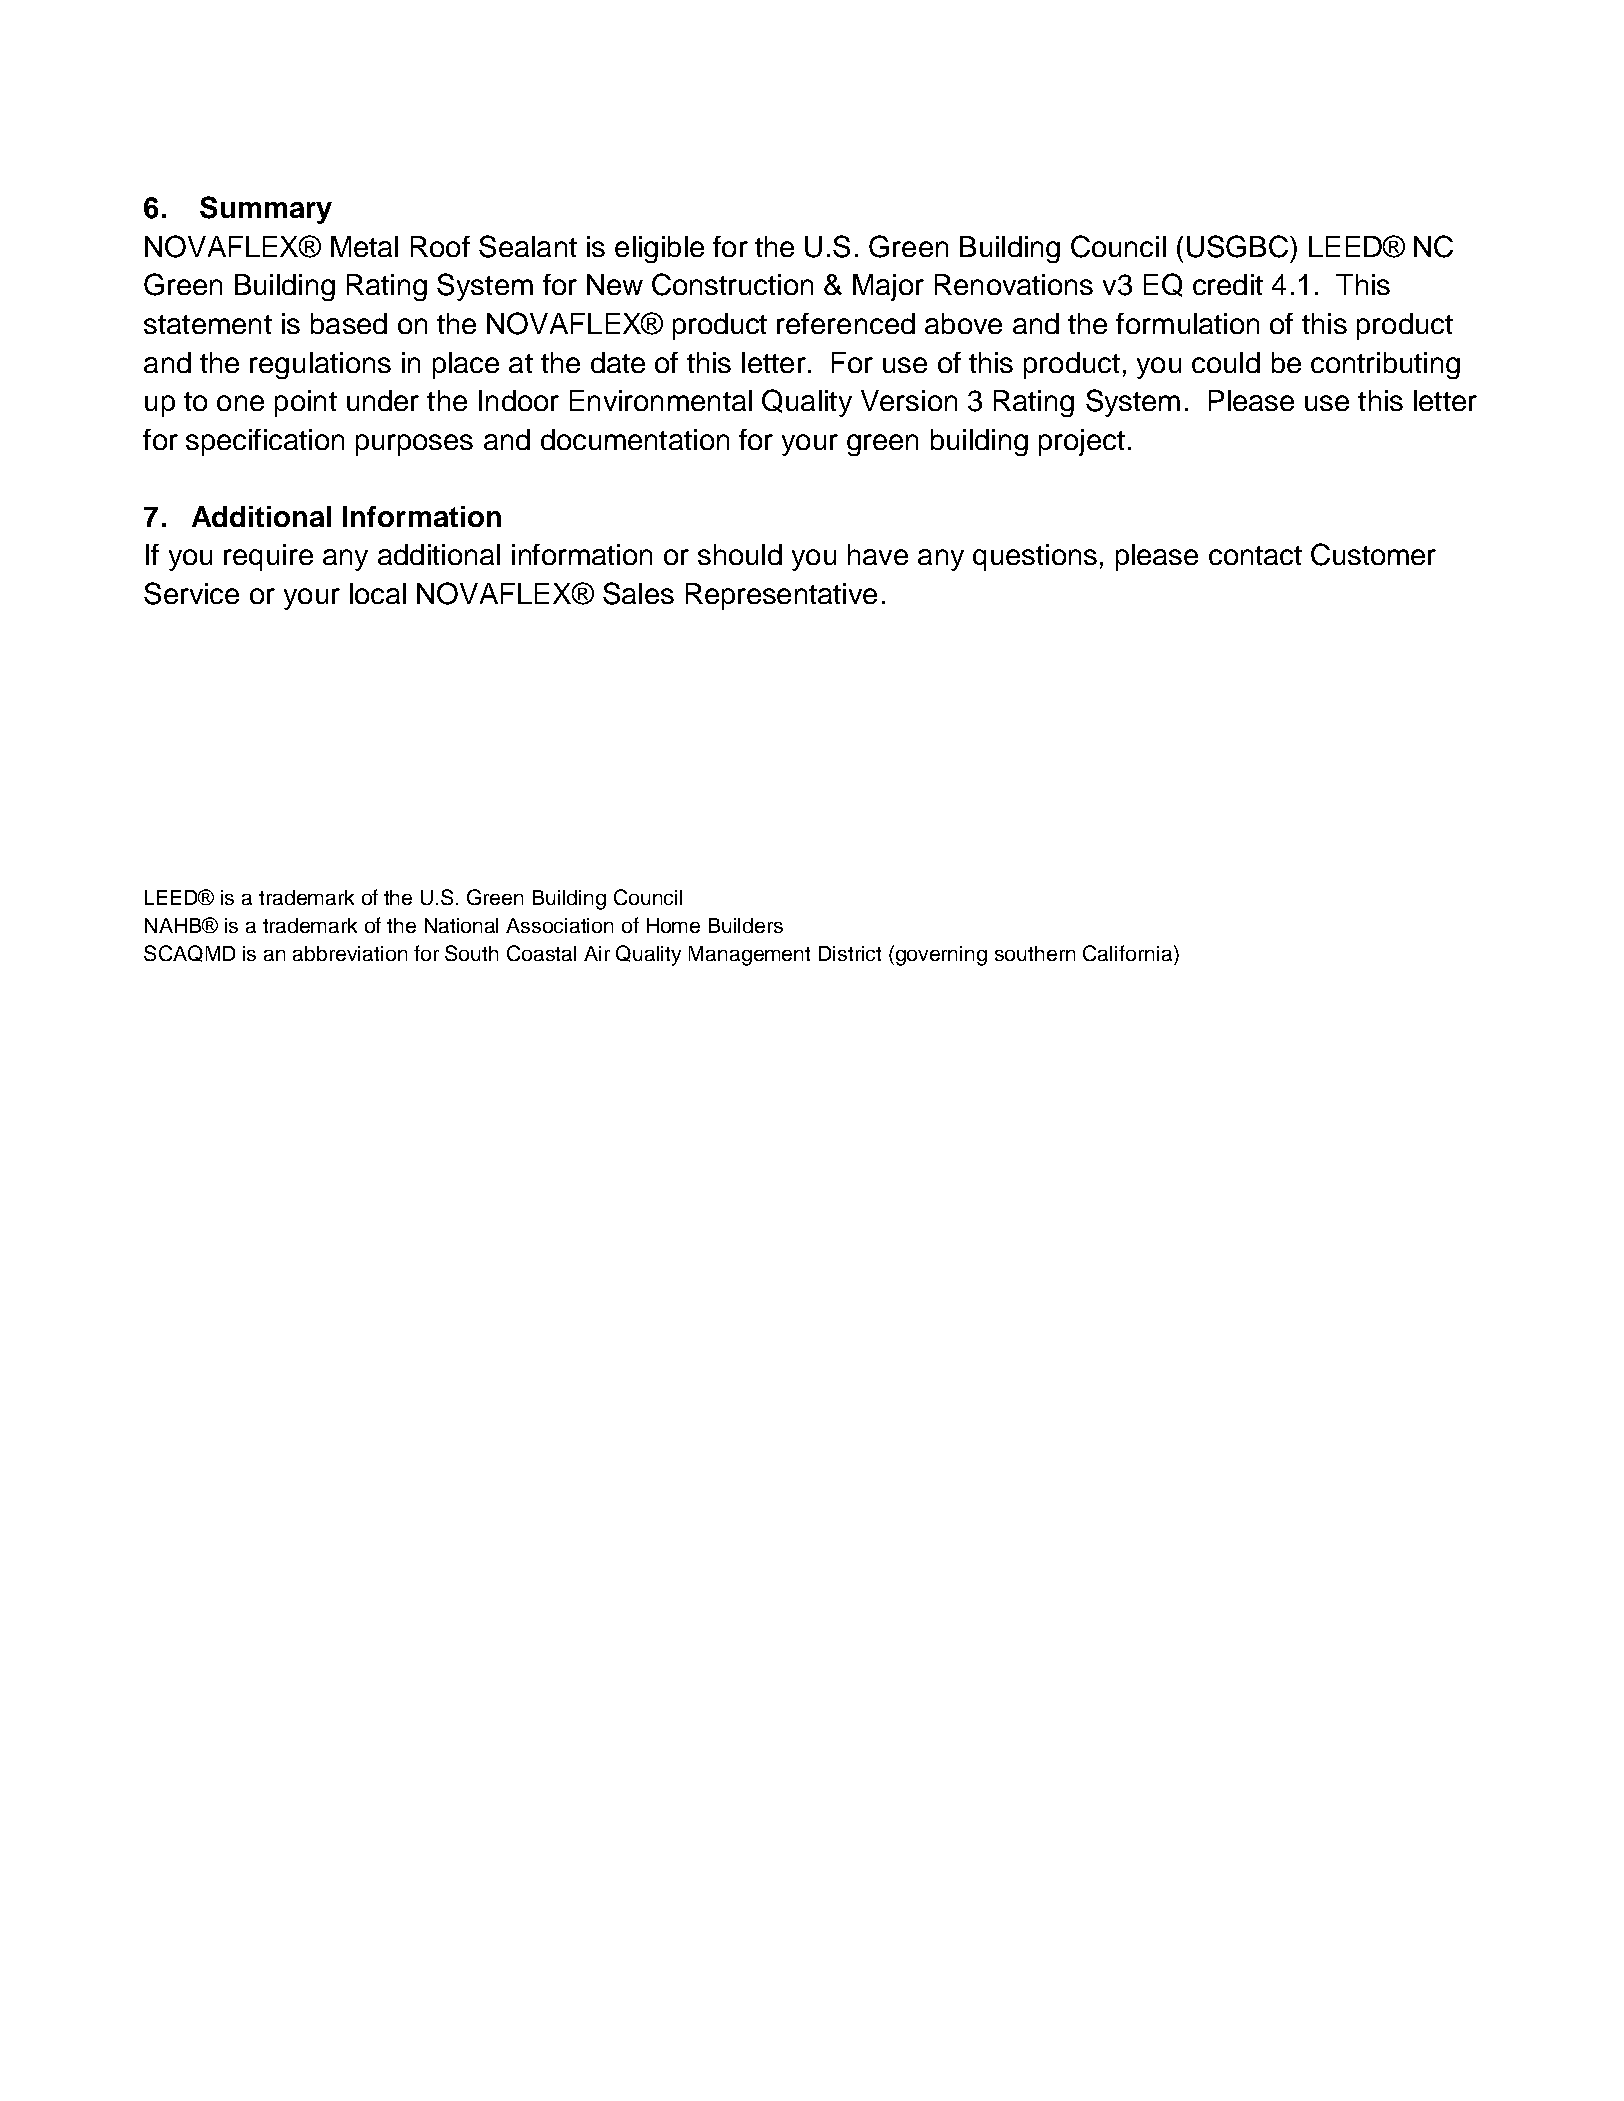  What do you see at coordinates (364, 246) in the document?
I see `Metal` at bounding box center [364, 246].
